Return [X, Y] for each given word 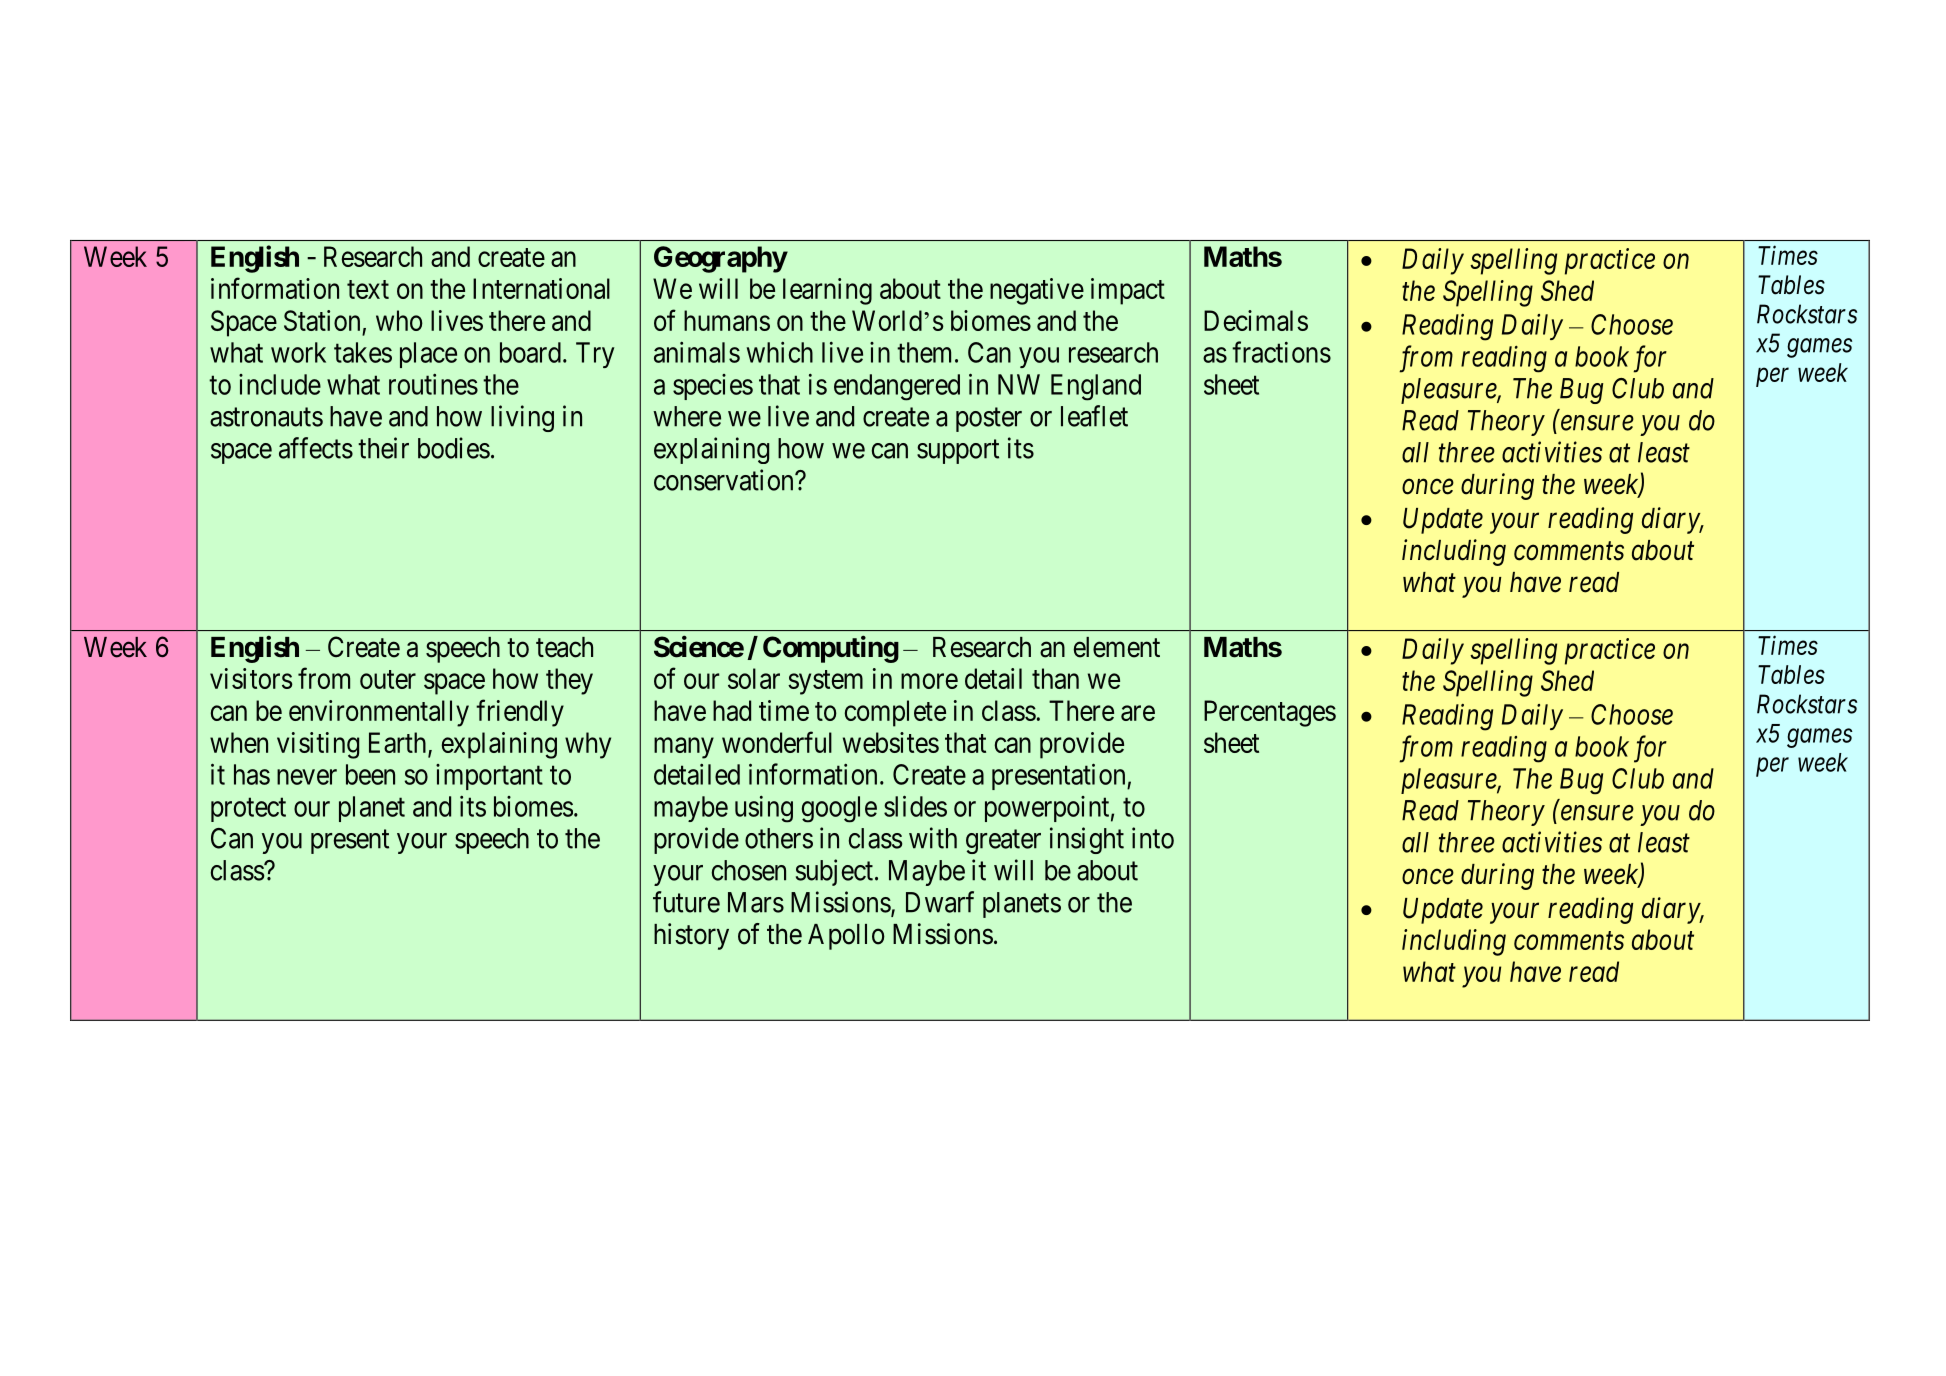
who [399, 320]
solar [754, 678]
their [383, 448]
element [1117, 647]
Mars [756, 902]
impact [1128, 291]
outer [388, 679]
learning [827, 291]
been [370, 774]
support [958, 452]
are [1138, 713]
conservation [725, 480]
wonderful [777, 742]
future [686, 902]
